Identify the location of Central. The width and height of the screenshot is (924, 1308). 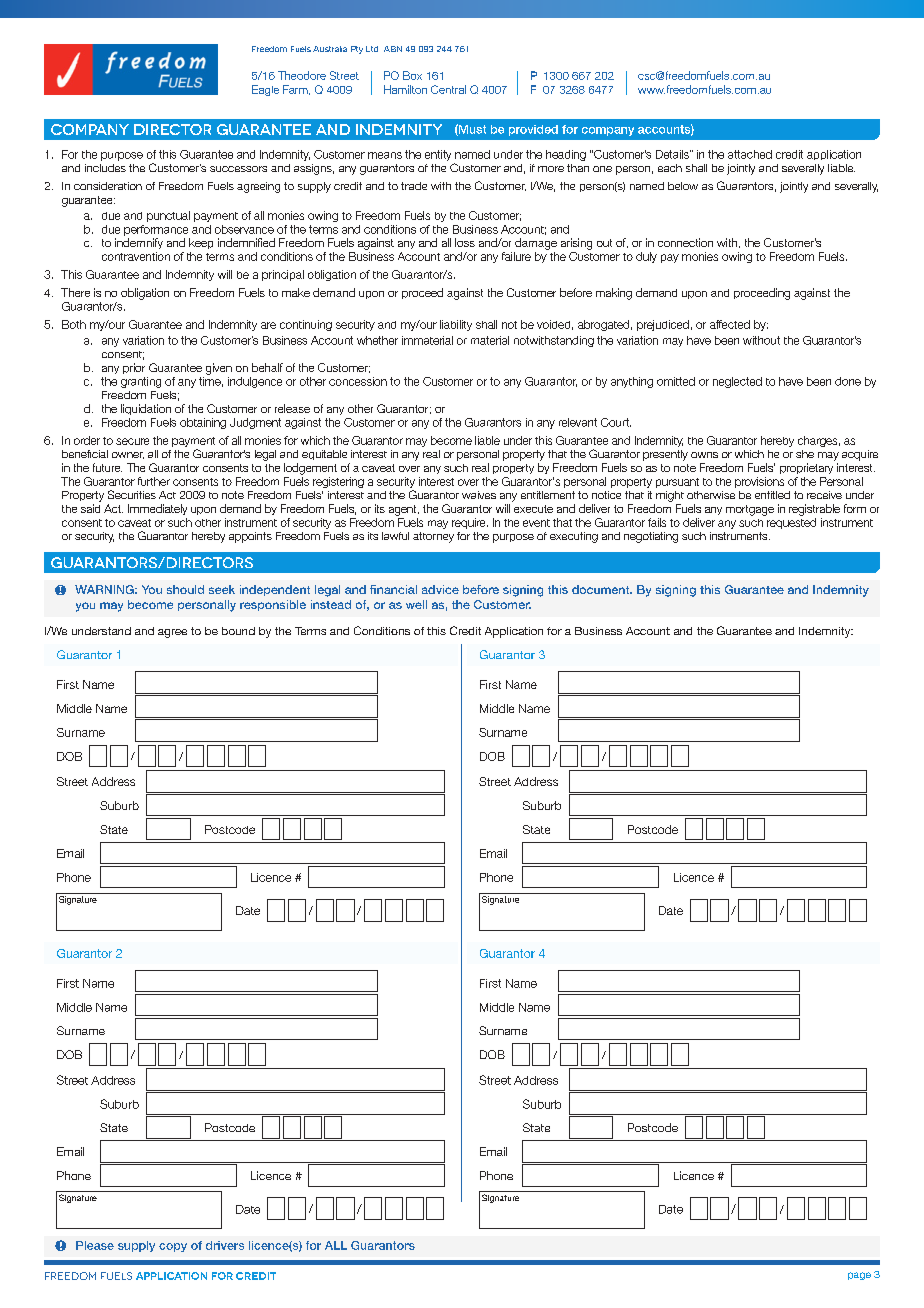
(448, 89).
